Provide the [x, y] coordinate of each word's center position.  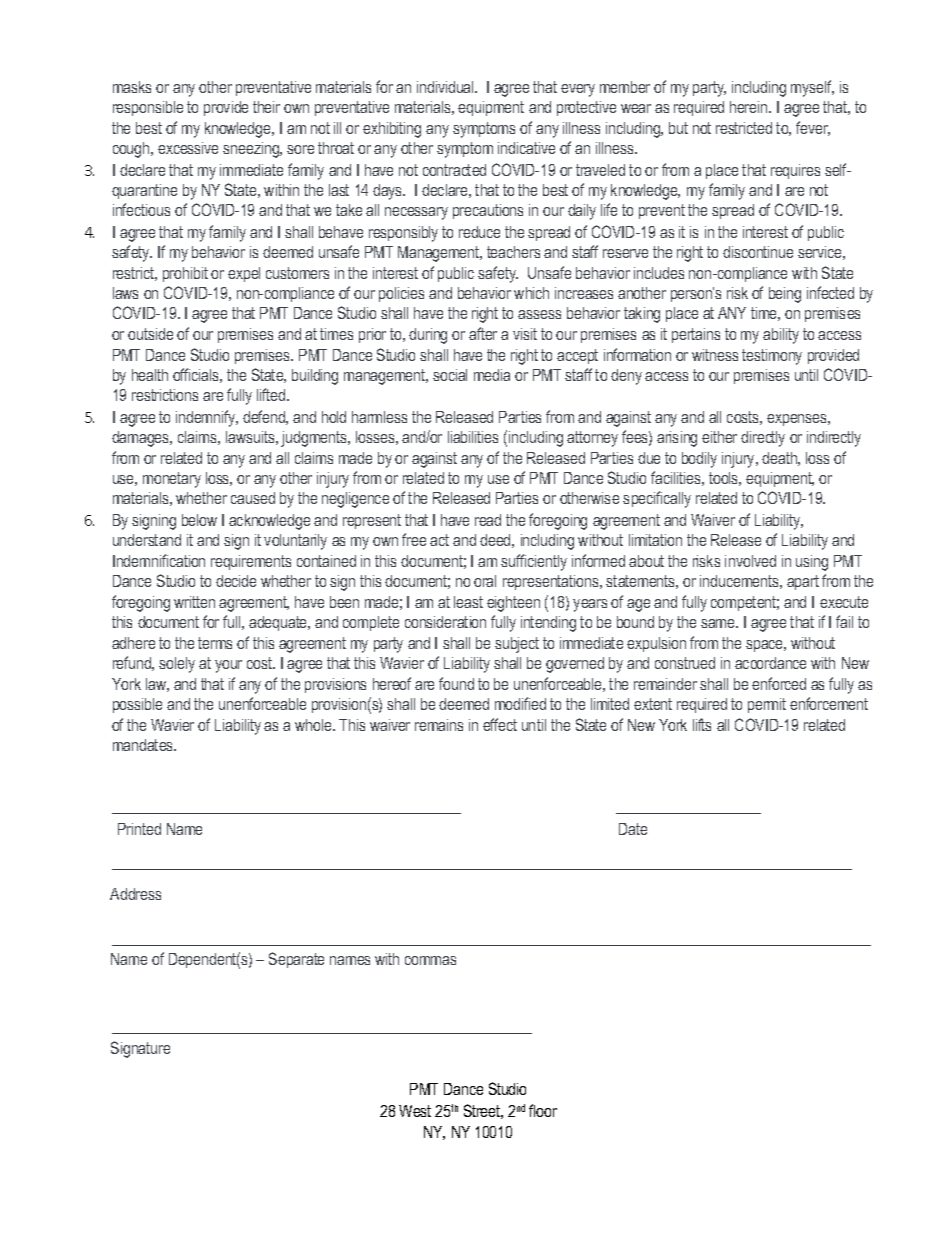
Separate [296, 960]
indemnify [207, 418]
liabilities [473, 437]
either [719, 437]
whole [314, 725]
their [266, 107]
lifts [702, 724]
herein [750, 107]
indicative [526, 148]
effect [500, 724]
